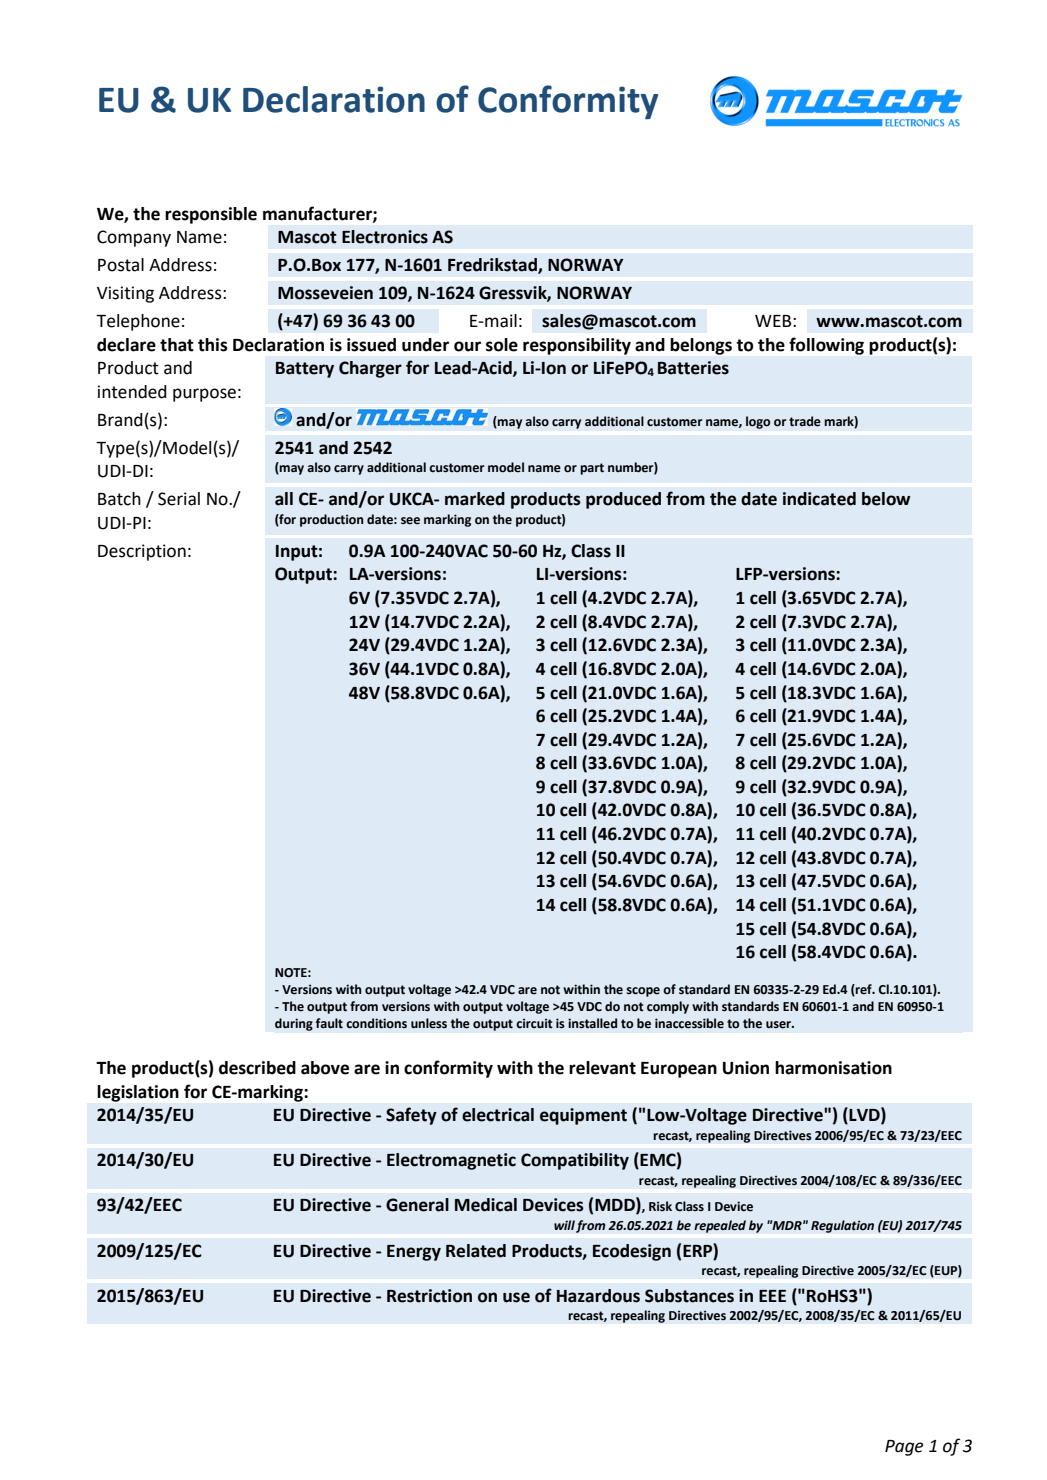  What do you see at coordinates (429, 1296) in the screenshot?
I see `Restriction` at bounding box center [429, 1296].
